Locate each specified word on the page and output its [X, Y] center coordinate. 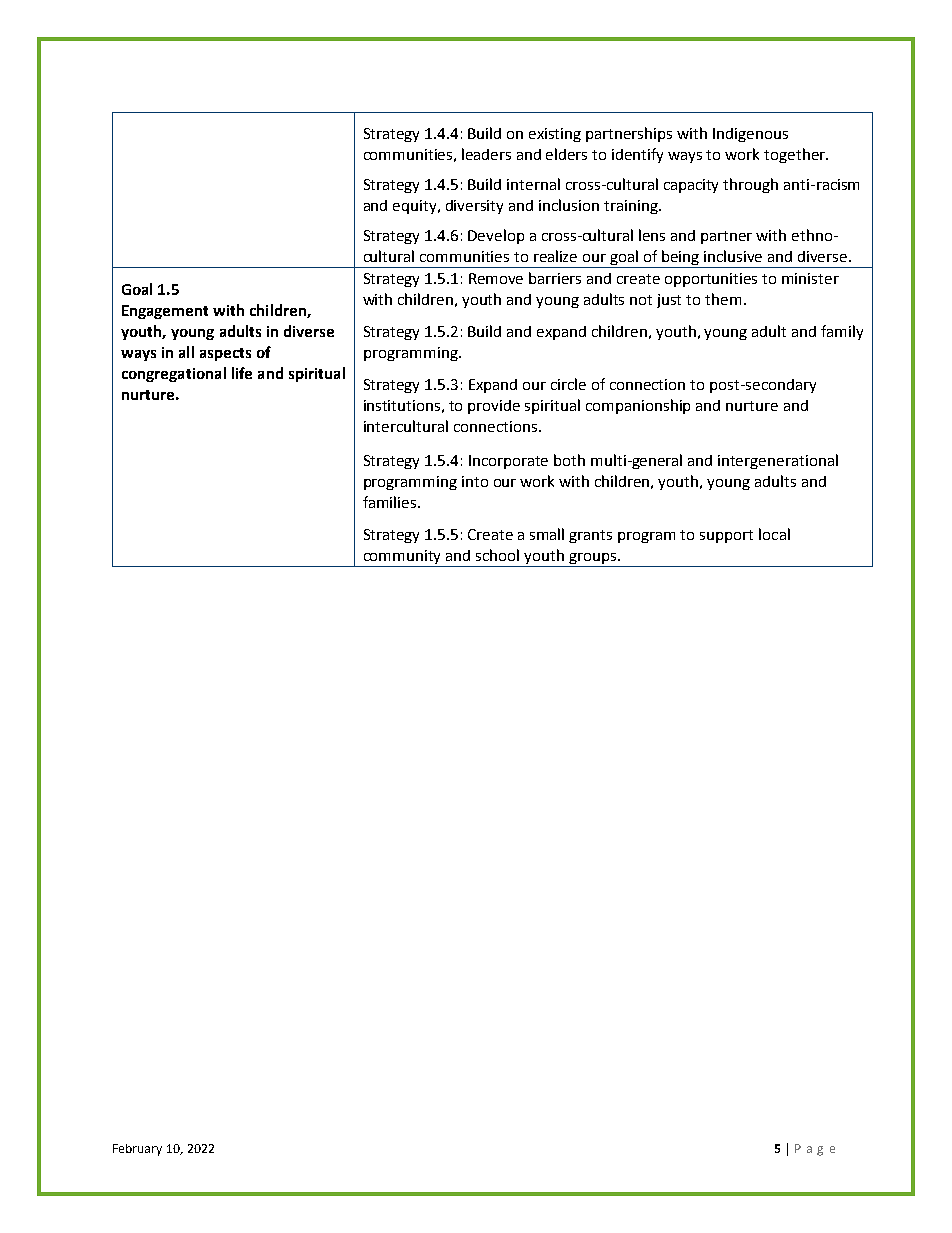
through [750, 185]
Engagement [165, 312]
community [402, 558]
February [137, 1150]
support [726, 536]
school [497, 555]
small [547, 534]
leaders [486, 154]
